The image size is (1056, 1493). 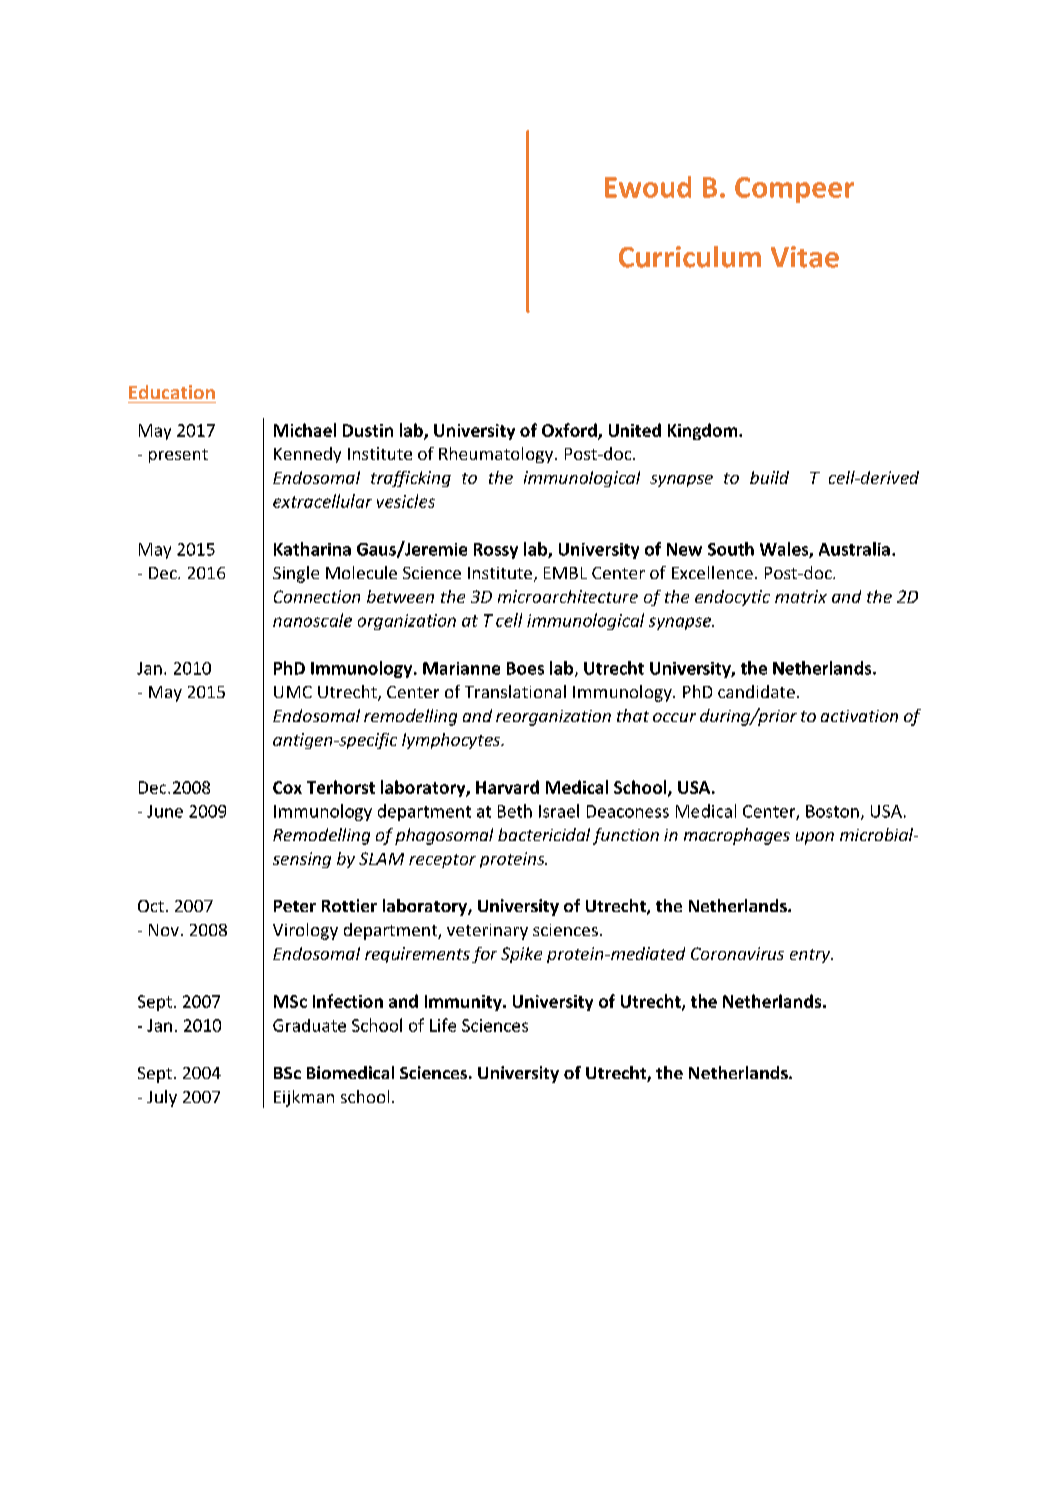 What do you see at coordinates (690, 257) in the screenshot?
I see `Curriculum` at bounding box center [690, 257].
